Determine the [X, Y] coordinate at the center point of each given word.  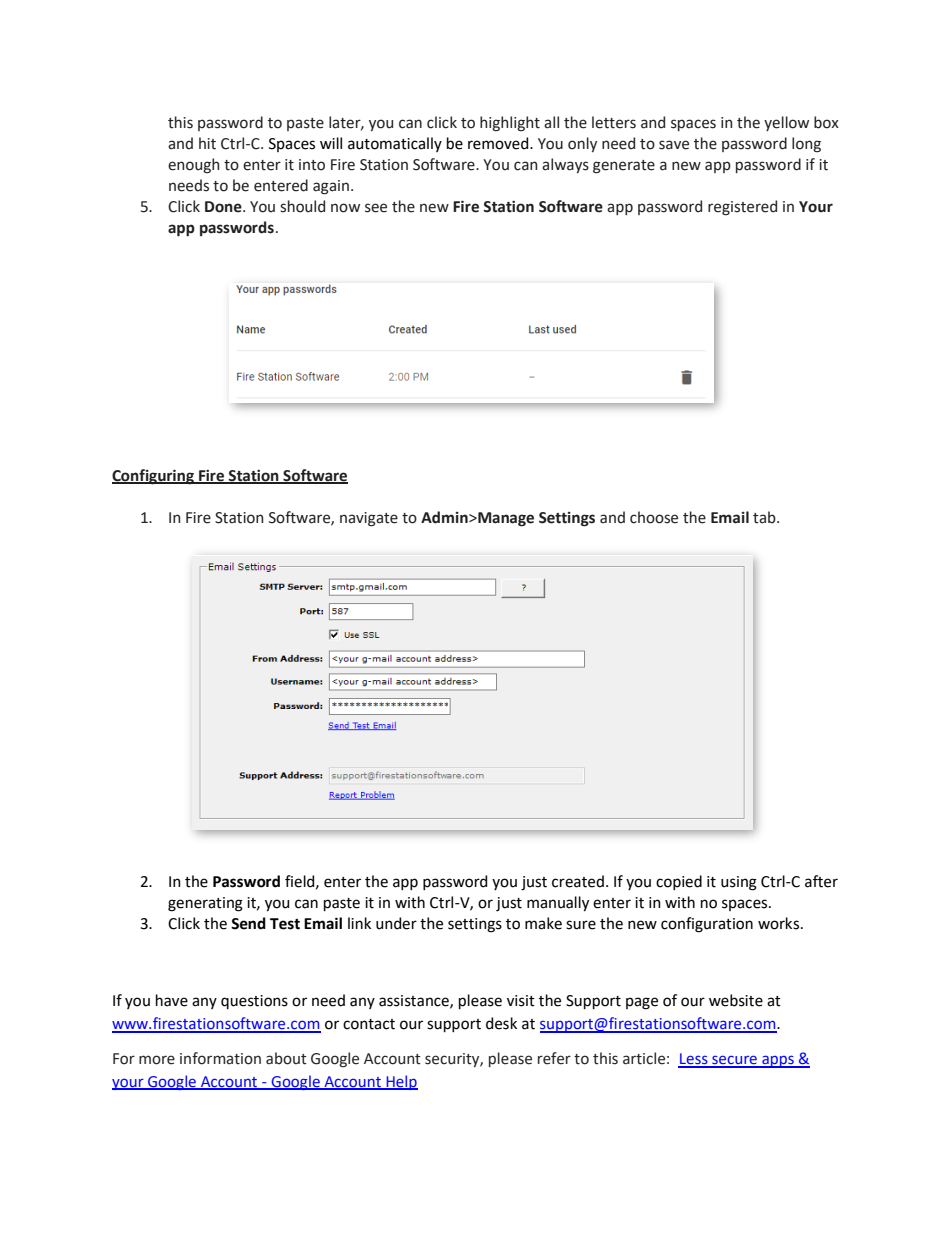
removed [499, 143]
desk [501, 1023]
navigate [369, 519]
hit [207, 143]
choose [654, 517]
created [578, 881]
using [739, 883]
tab [765, 517]
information [220, 1058]
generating [205, 904]
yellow [786, 123]
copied [679, 882]
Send [248, 923]
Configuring [154, 477]
